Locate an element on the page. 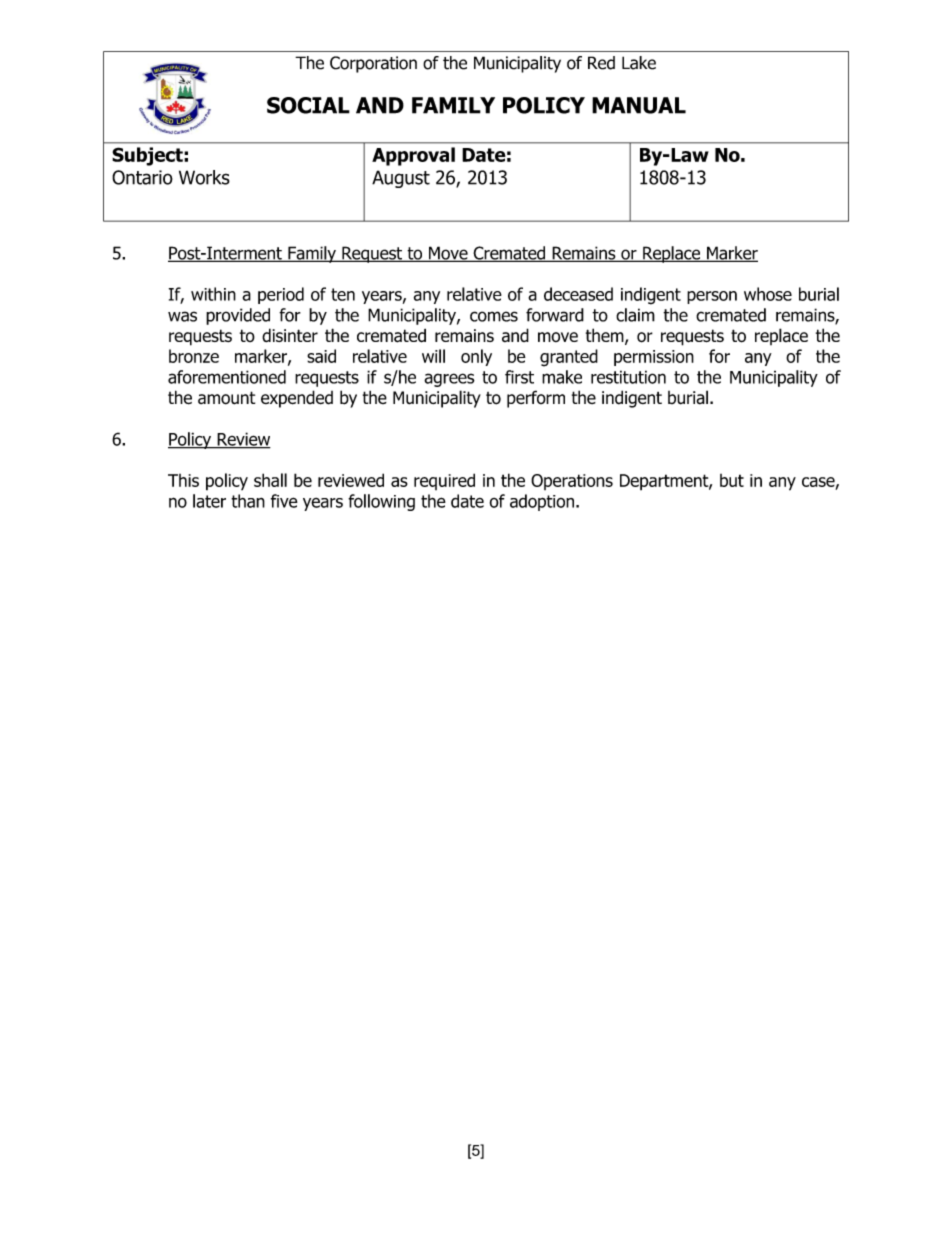 Image resolution: width=952 pixels, height=1233 pixels. comes is located at coordinates (494, 316).
